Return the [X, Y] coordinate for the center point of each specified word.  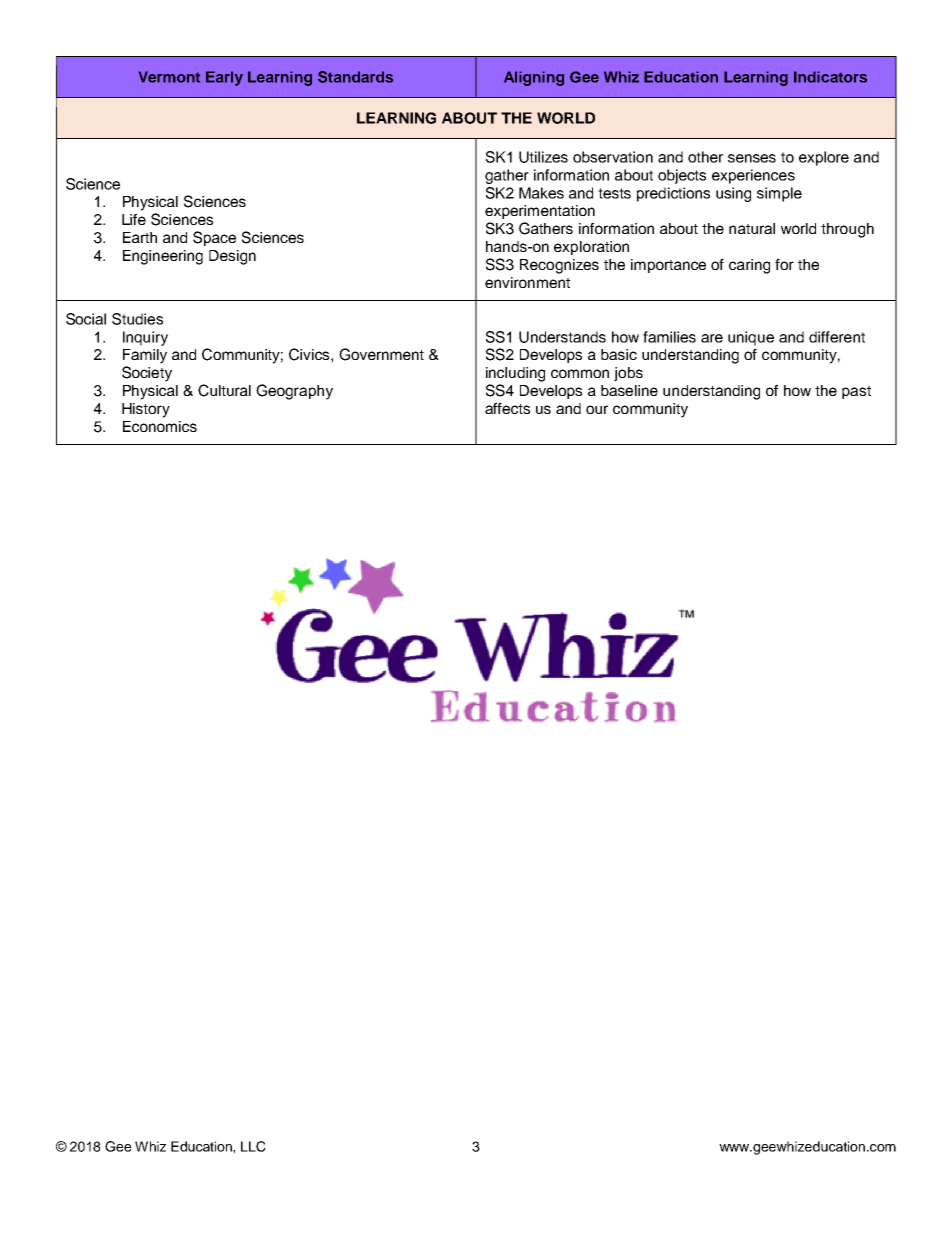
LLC [253, 1146]
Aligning [534, 78]
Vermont [169, 77]
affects [507, 408]
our [597, 409]
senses [752, 158]
